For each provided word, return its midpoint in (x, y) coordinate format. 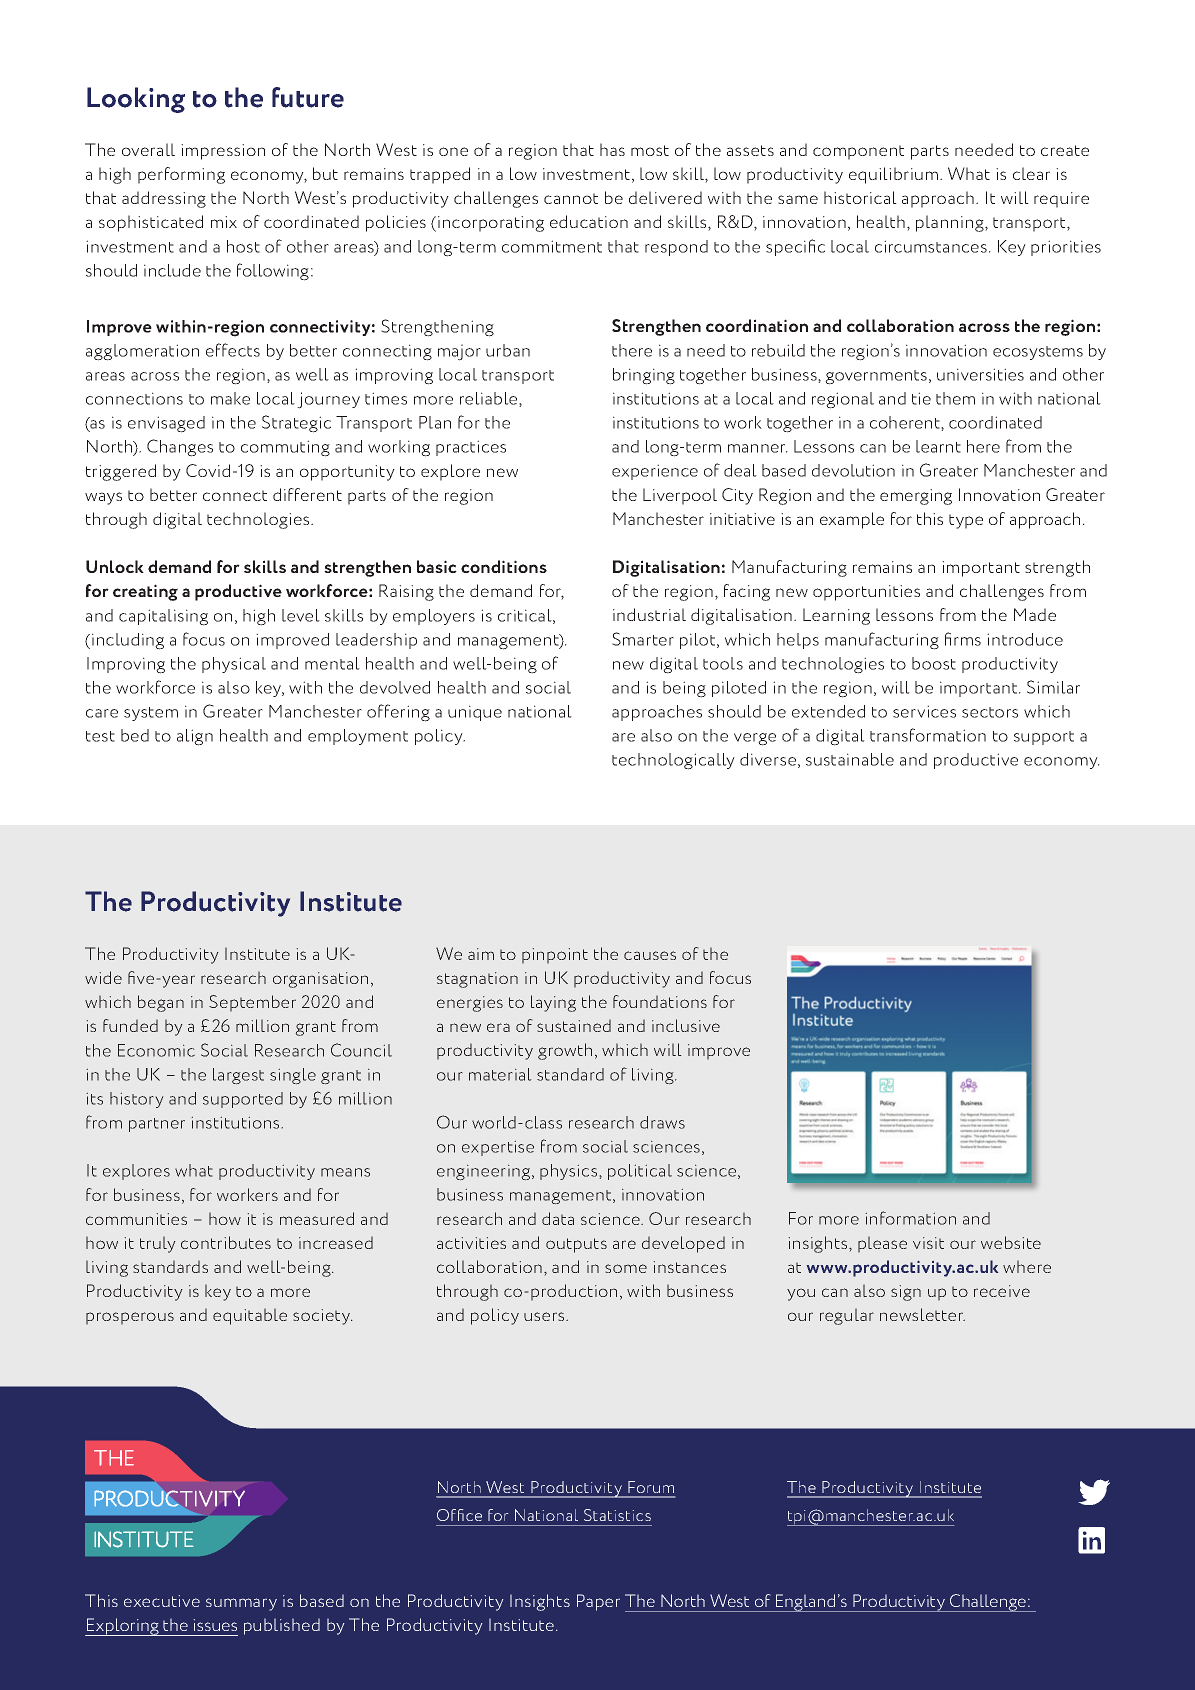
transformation (928, 735)
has (612, 149)
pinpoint (555, 956)
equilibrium (893, 175)
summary (241, 1604)
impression (223, 152)
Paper (598, 1602)
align (195, 737)
